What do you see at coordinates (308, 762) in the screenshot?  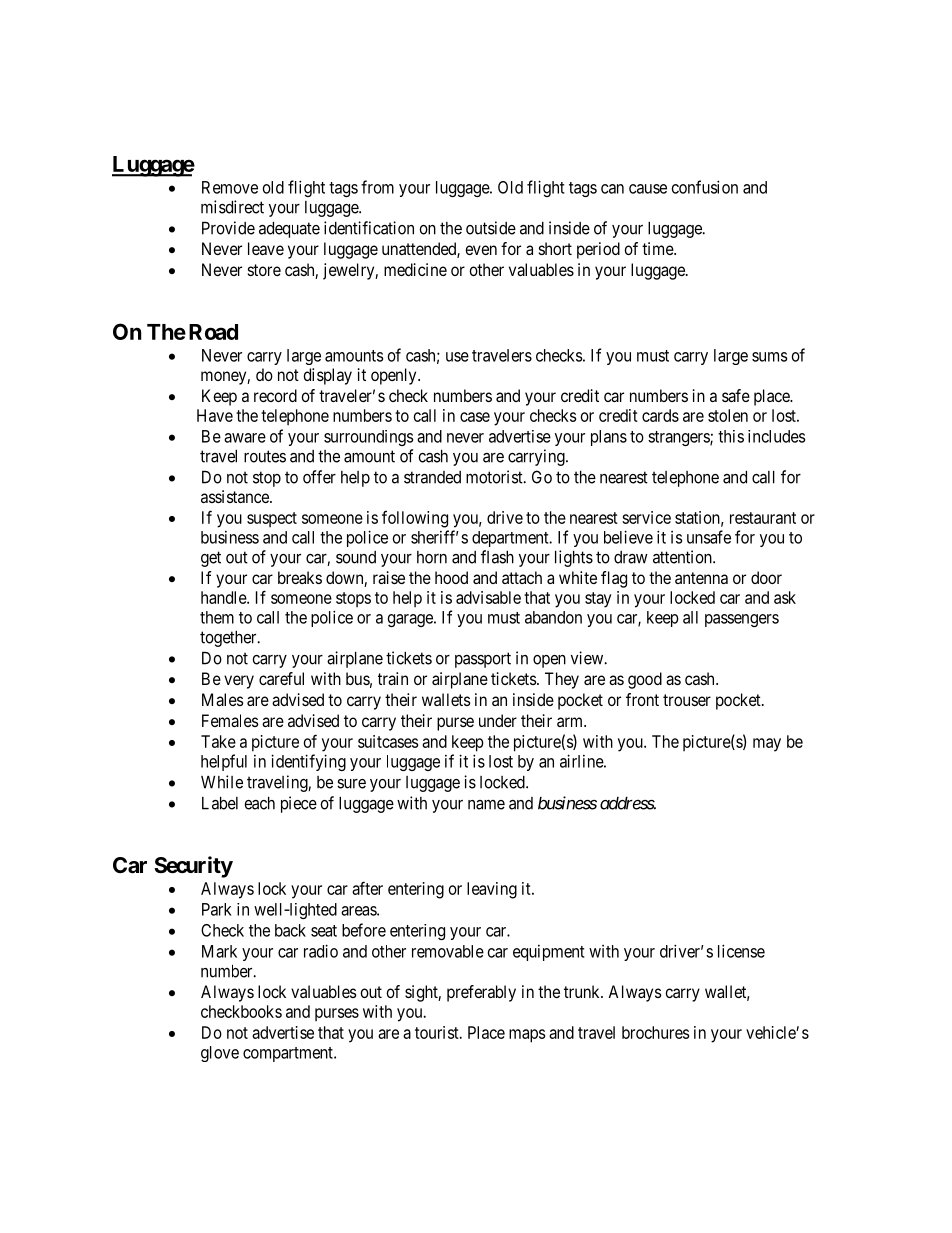 I see `identifying` at bounding box center [308, 762].
